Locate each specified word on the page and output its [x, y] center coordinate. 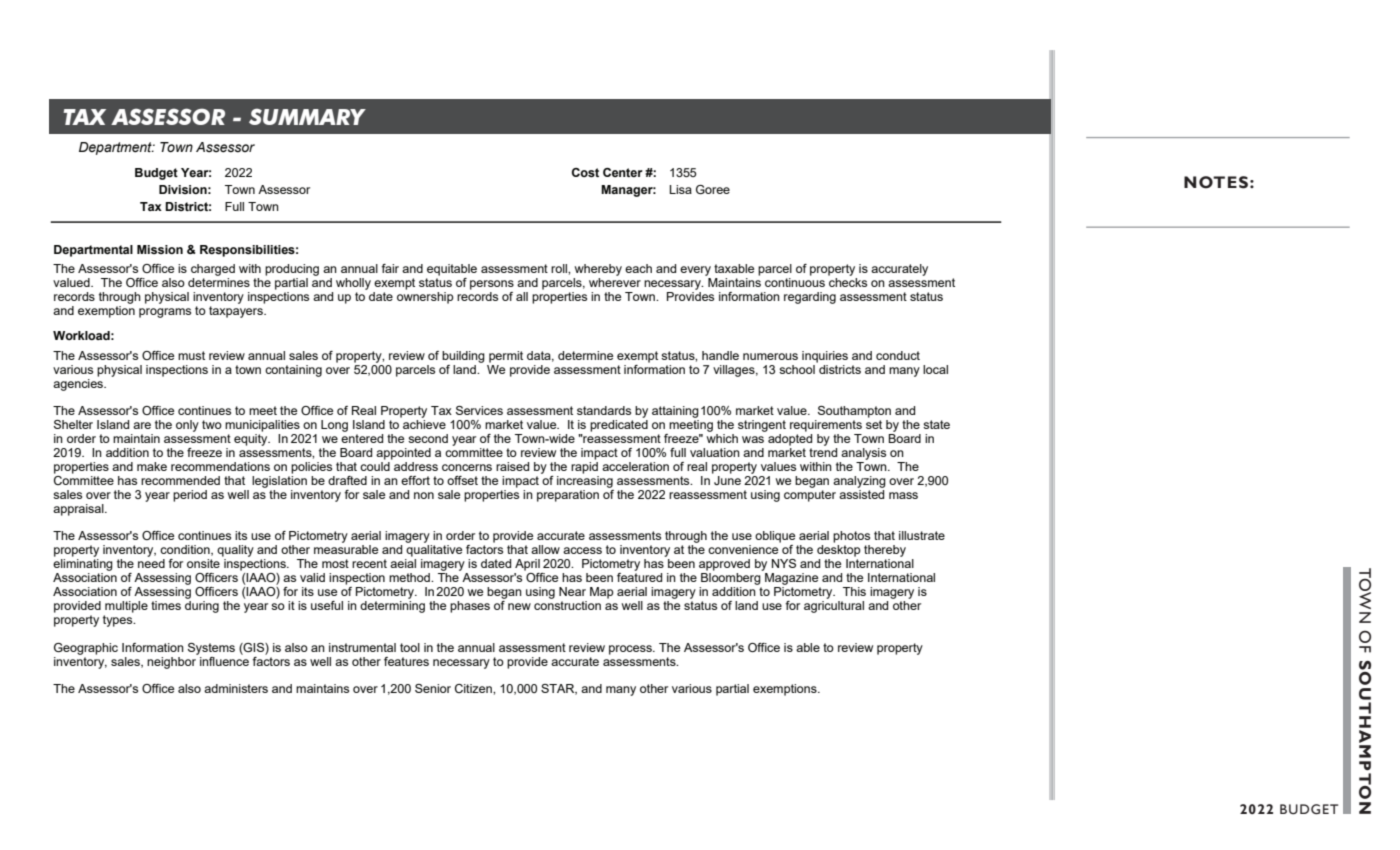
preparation [568, 496]
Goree [713, 189]
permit [506, 357]
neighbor [173, 661]
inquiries [825, 357]
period [190, 496]
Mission [160, 249]
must [191, 355]
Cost [585, 172]
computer [810, 496]
